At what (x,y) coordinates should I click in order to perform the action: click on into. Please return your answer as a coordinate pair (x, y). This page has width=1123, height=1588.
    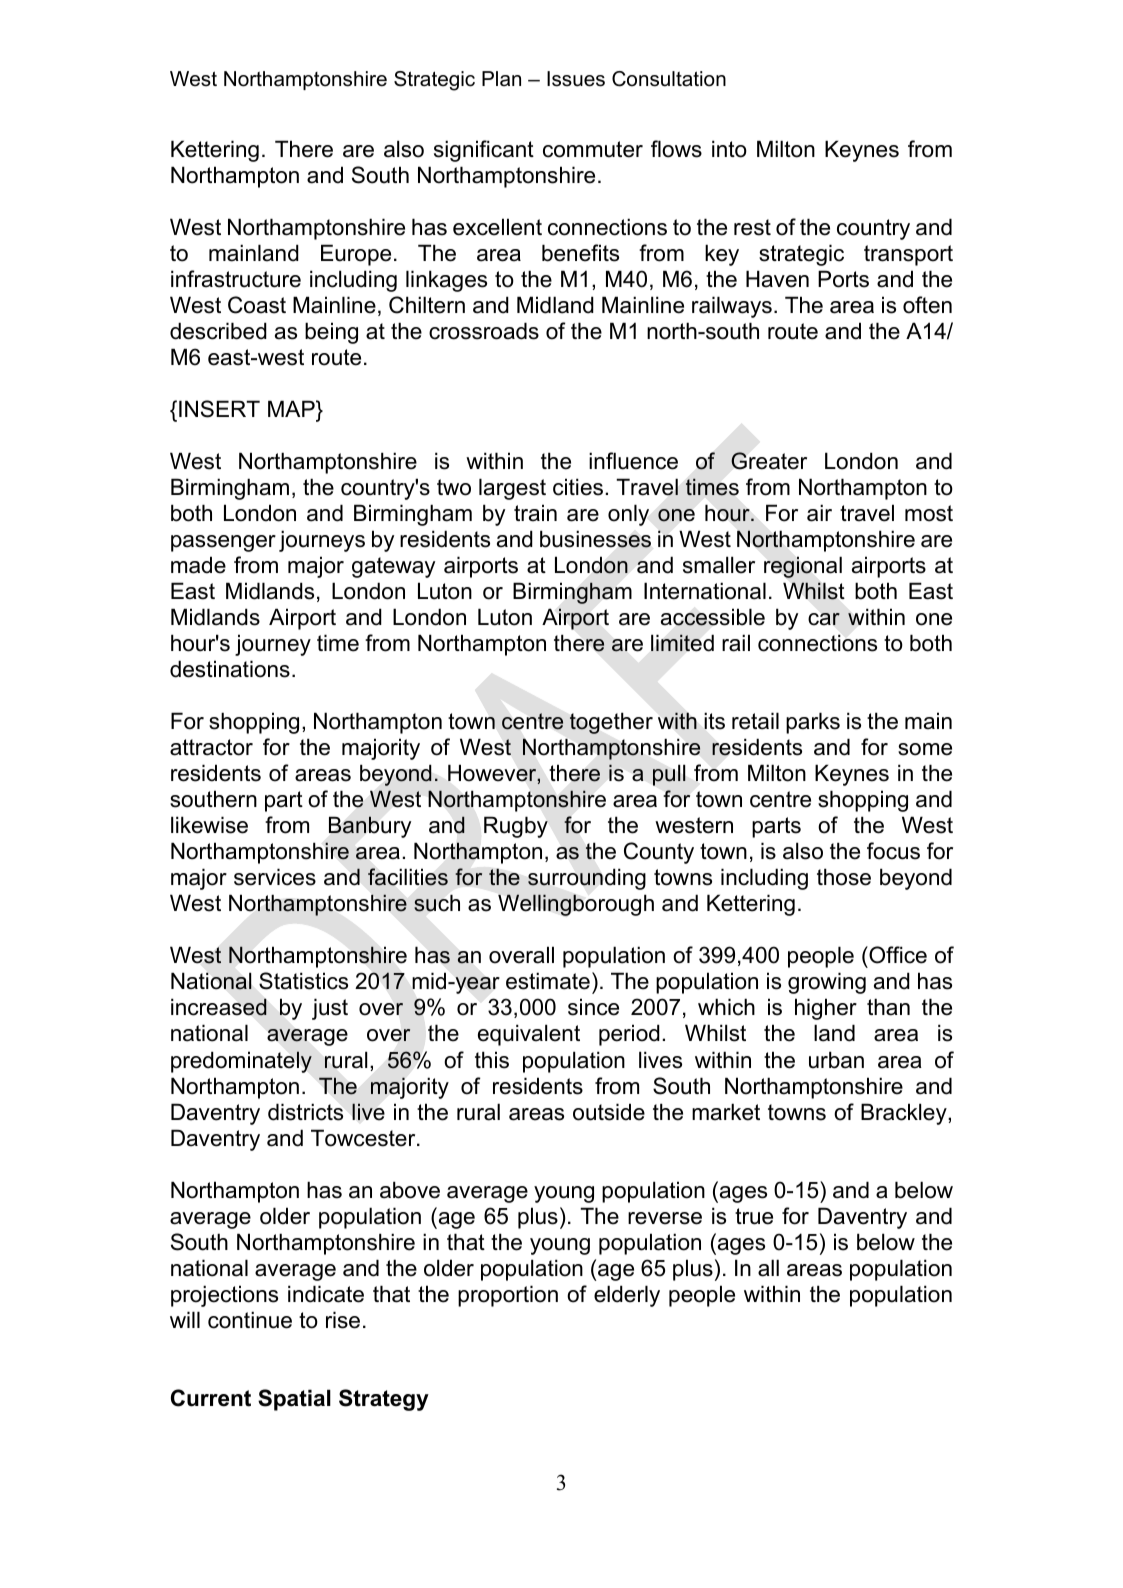
    Looking at the image, I should click on (729, 149).
